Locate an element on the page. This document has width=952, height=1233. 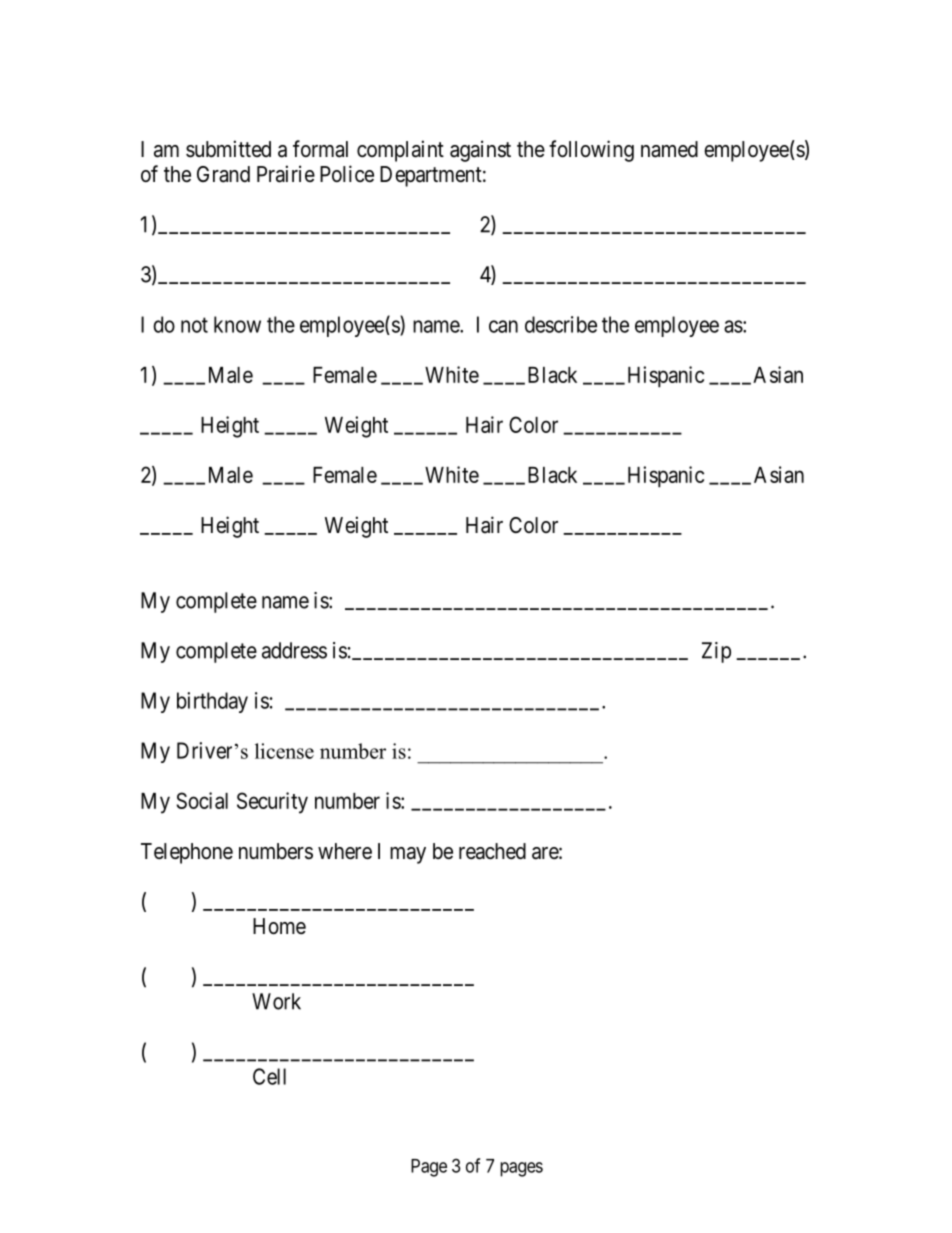
against is located at coordinates (480, 151).
